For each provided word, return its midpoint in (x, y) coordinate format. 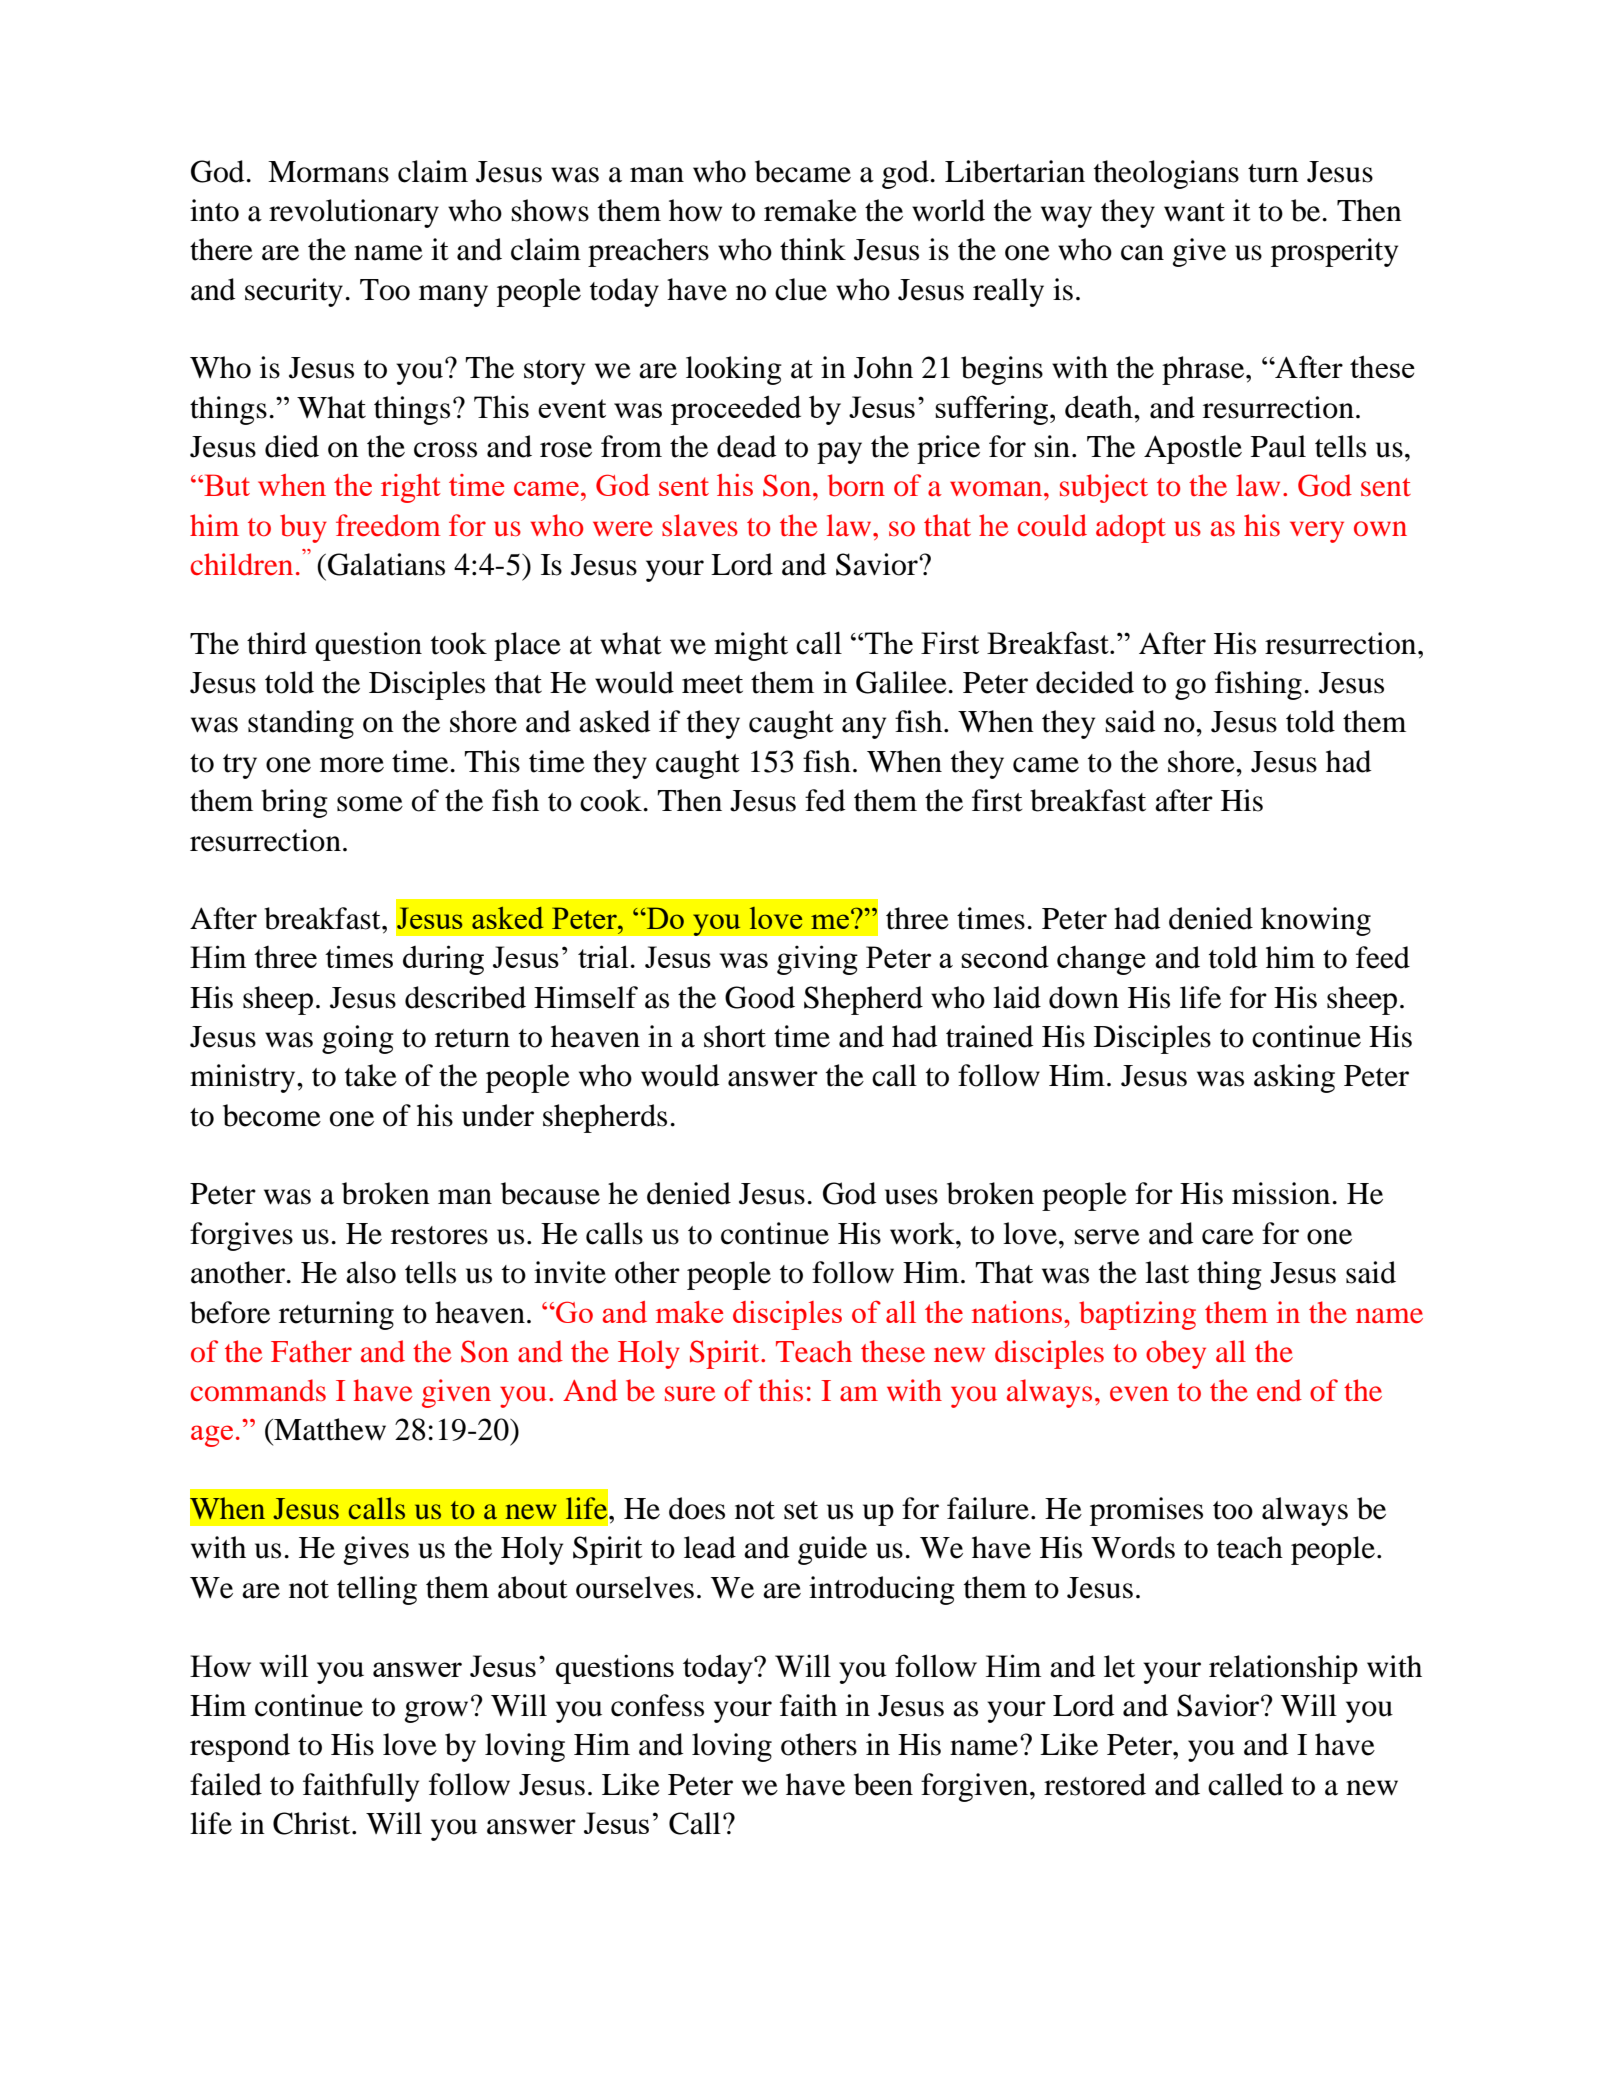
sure (690, 1394)
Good (760, 997)
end (1279, 1390)
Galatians (386, 564)
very (1317, 532)
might (751, 646)
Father (311, 1351)
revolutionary (354, 213)
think (813, 249)
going (358, 1039)
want (1194, 212)
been (883, 1784)
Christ (313, 1823)
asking (1294, 1078)
